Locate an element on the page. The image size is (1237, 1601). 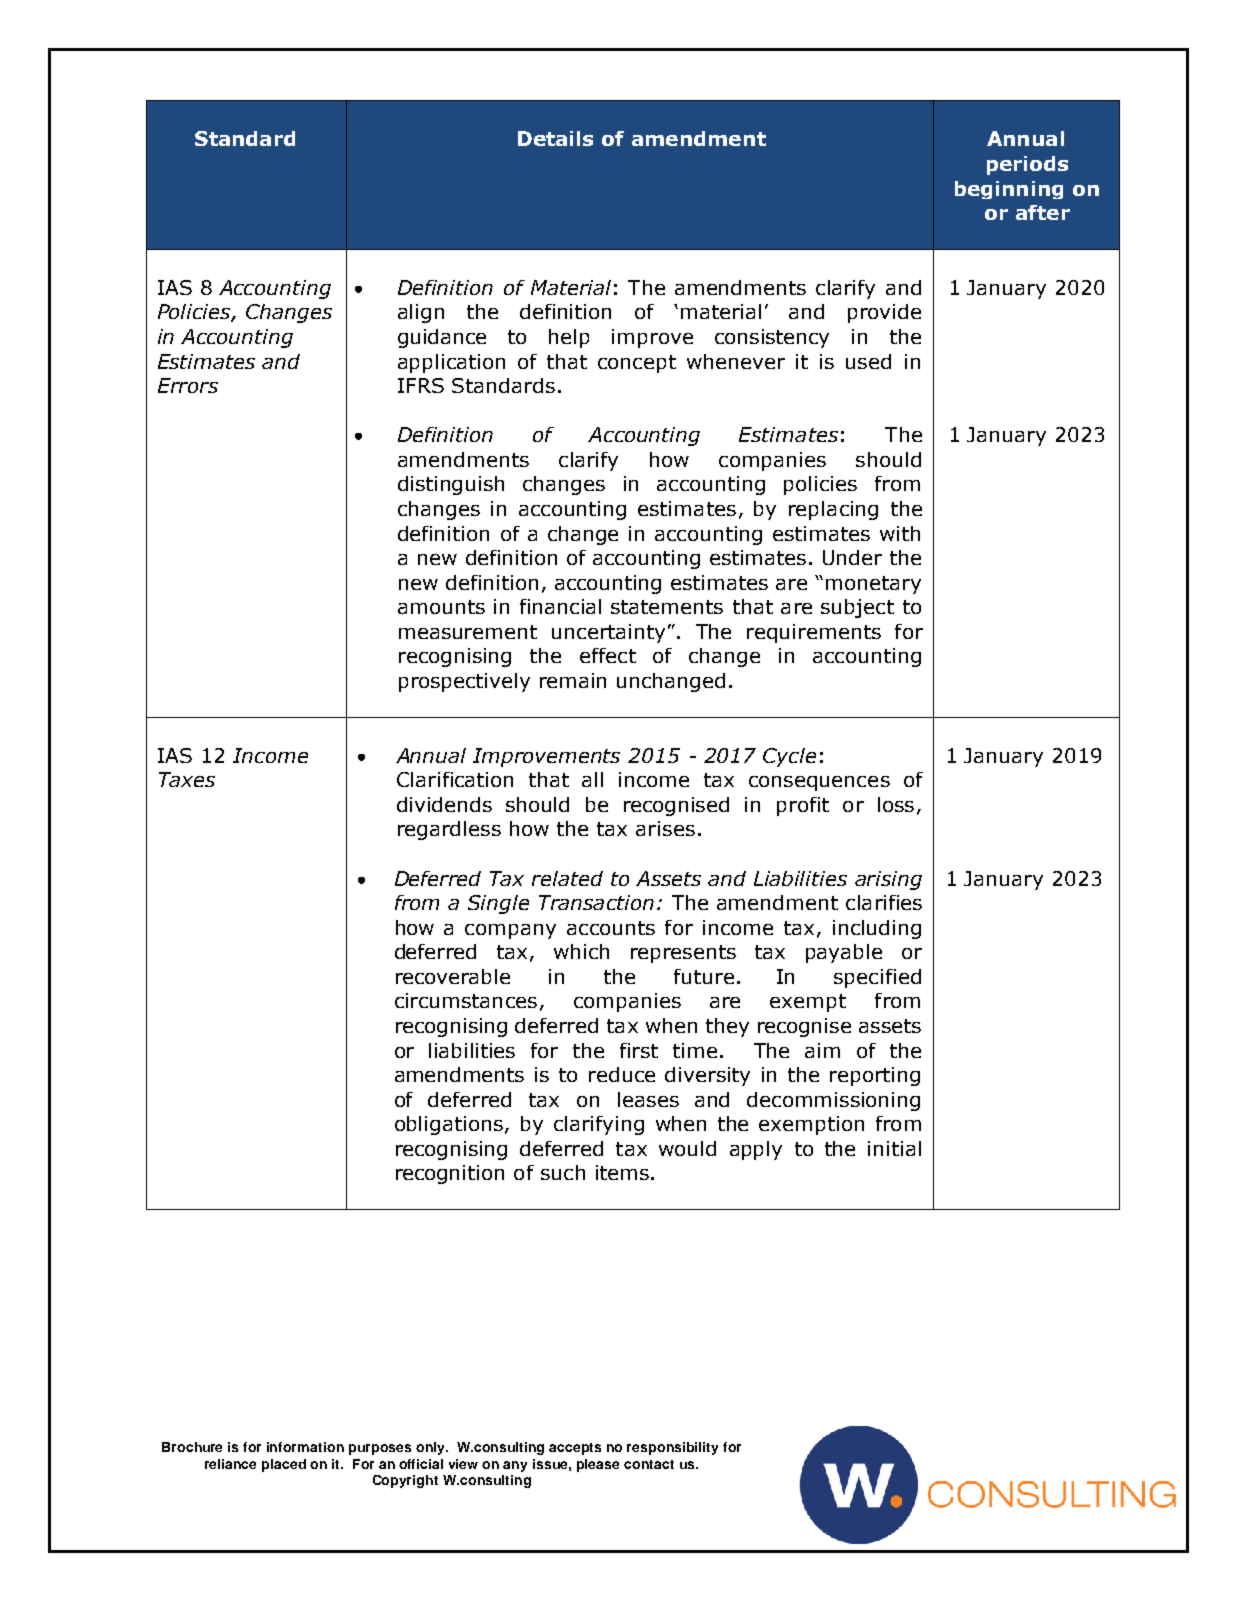
align is located at coordinates (421, 313).
